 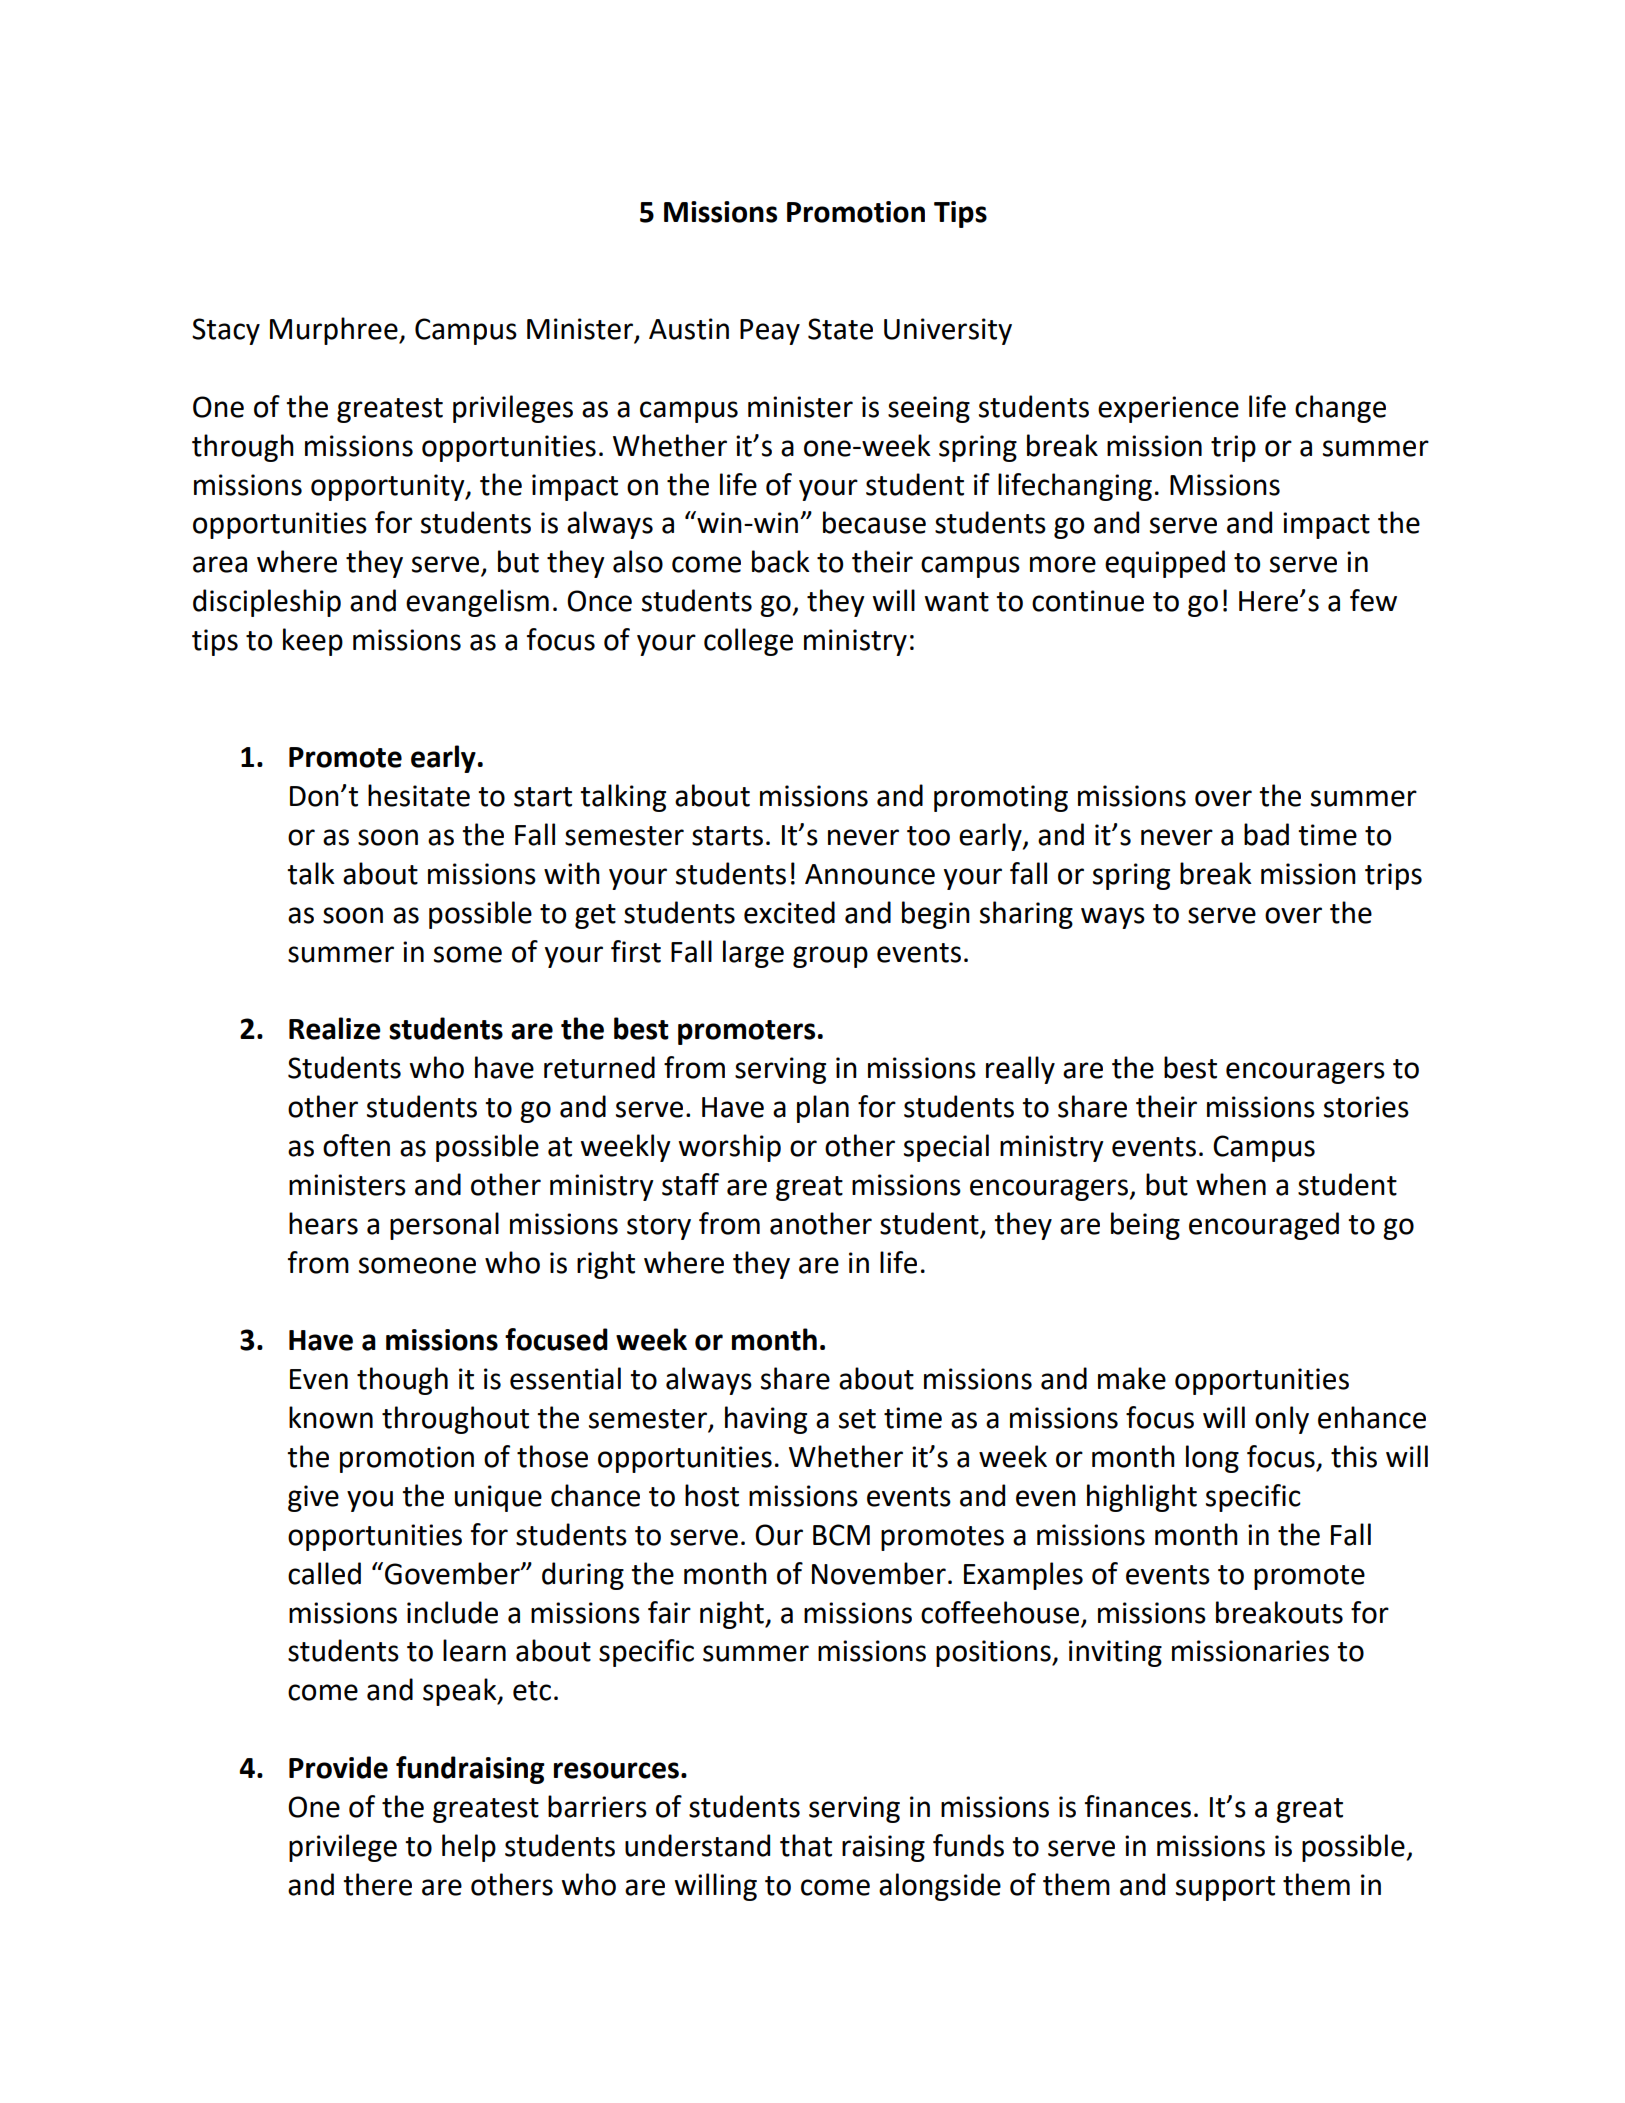 I want to click on Stacy, so click(x=226, y=331).
